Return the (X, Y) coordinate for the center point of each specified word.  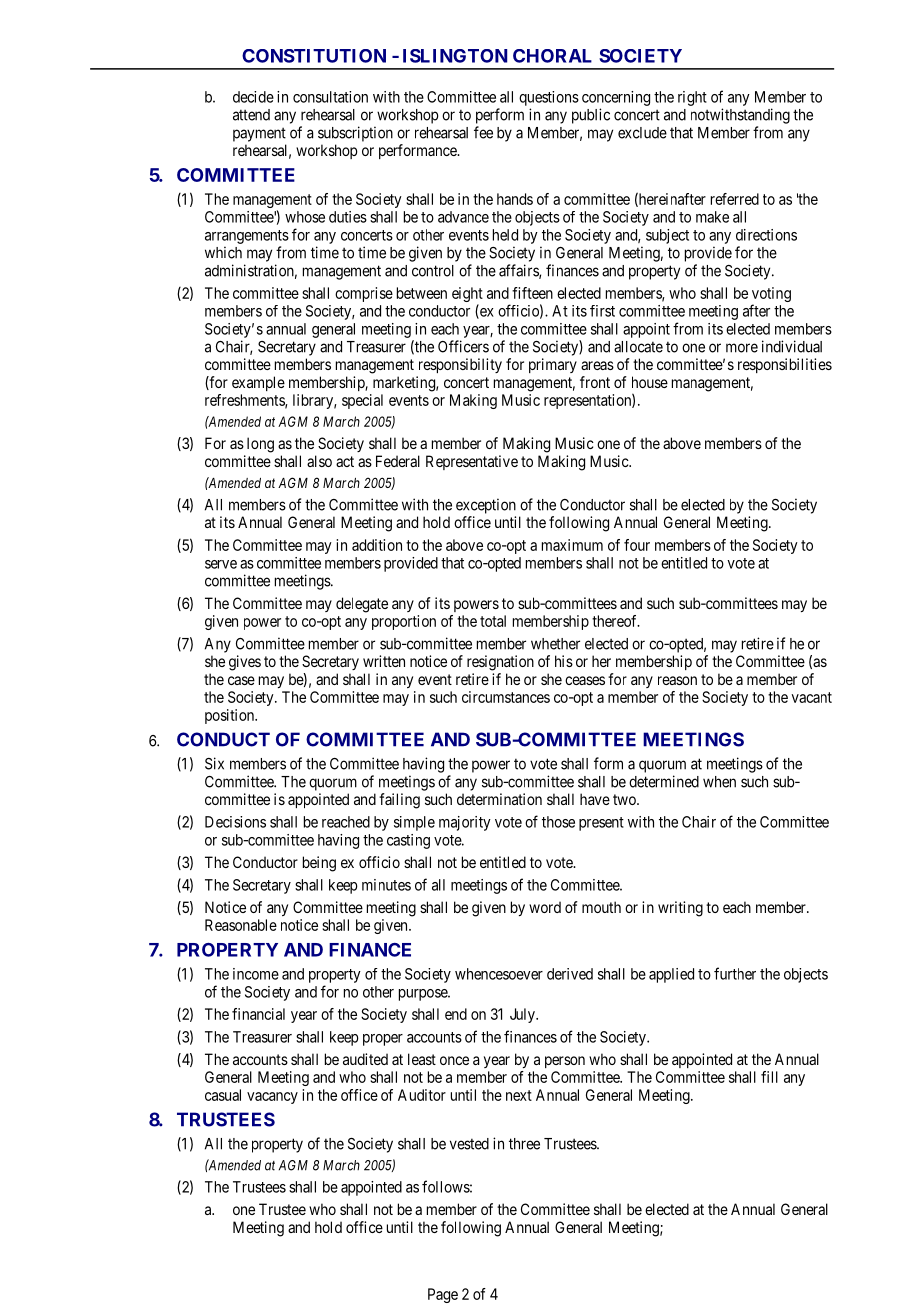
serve (221, 564)
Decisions (235, 822)
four (637, 545)
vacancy (272, 1098)
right (692, 98)
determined (664, 781)
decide (253, 97)
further (735, 973)
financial (258, 1014)
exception (486, 506)
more (742, 348)
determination (499, 799)
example (258, 383)
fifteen (532, 293)
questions (549, 98)
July (523, 1015)
